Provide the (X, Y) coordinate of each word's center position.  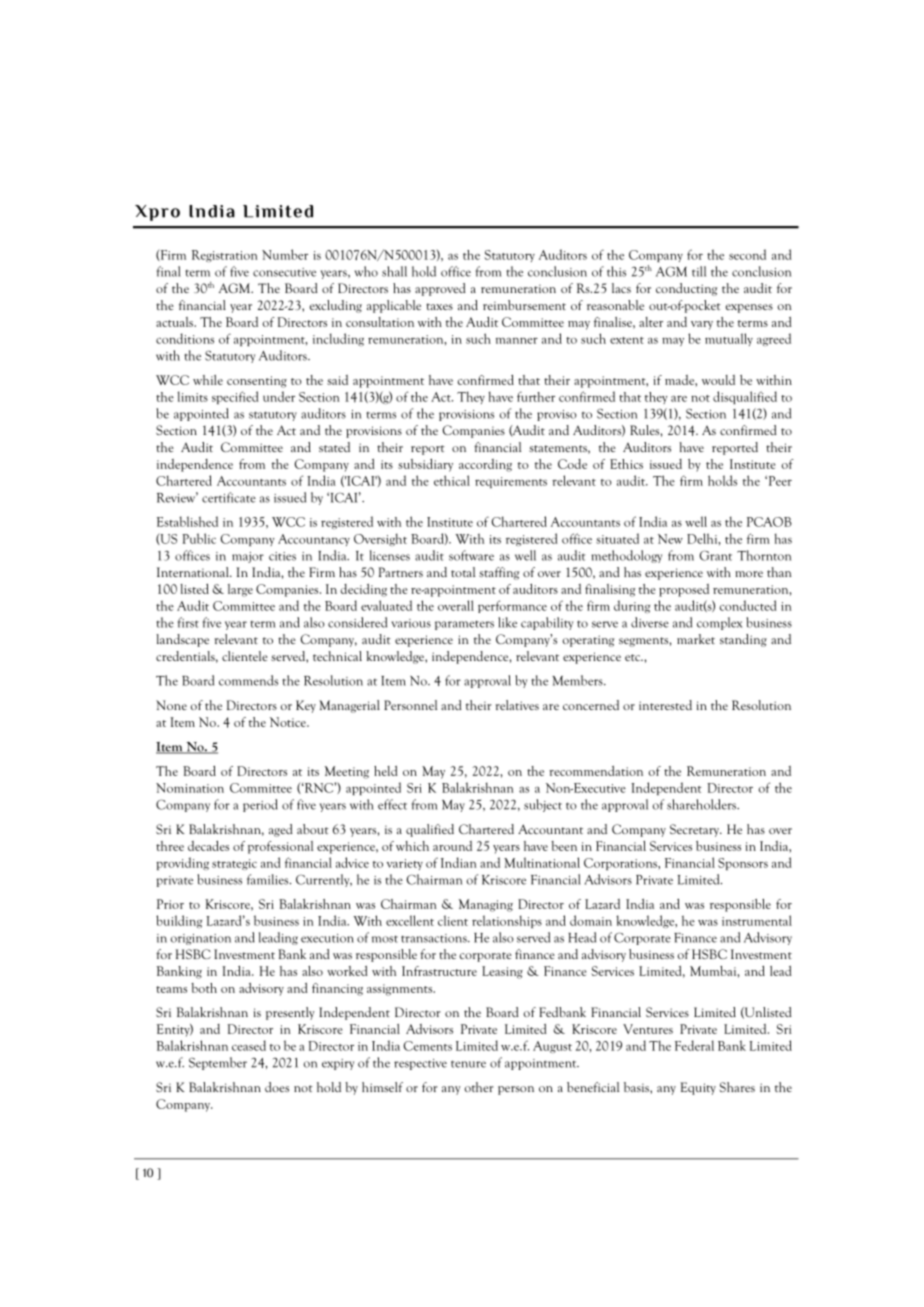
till (699, 271)
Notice (289, 722)
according (485, 465)
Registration (225, 256)
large (240, 590)
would (718, 380)
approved (440, 289)
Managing (486, 905)
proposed (684, 590)
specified (235, 397)
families (269, 879)
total (463, 572)
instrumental (757, 920)
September (218, 1063)
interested (665, 705)
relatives (517, 705)
